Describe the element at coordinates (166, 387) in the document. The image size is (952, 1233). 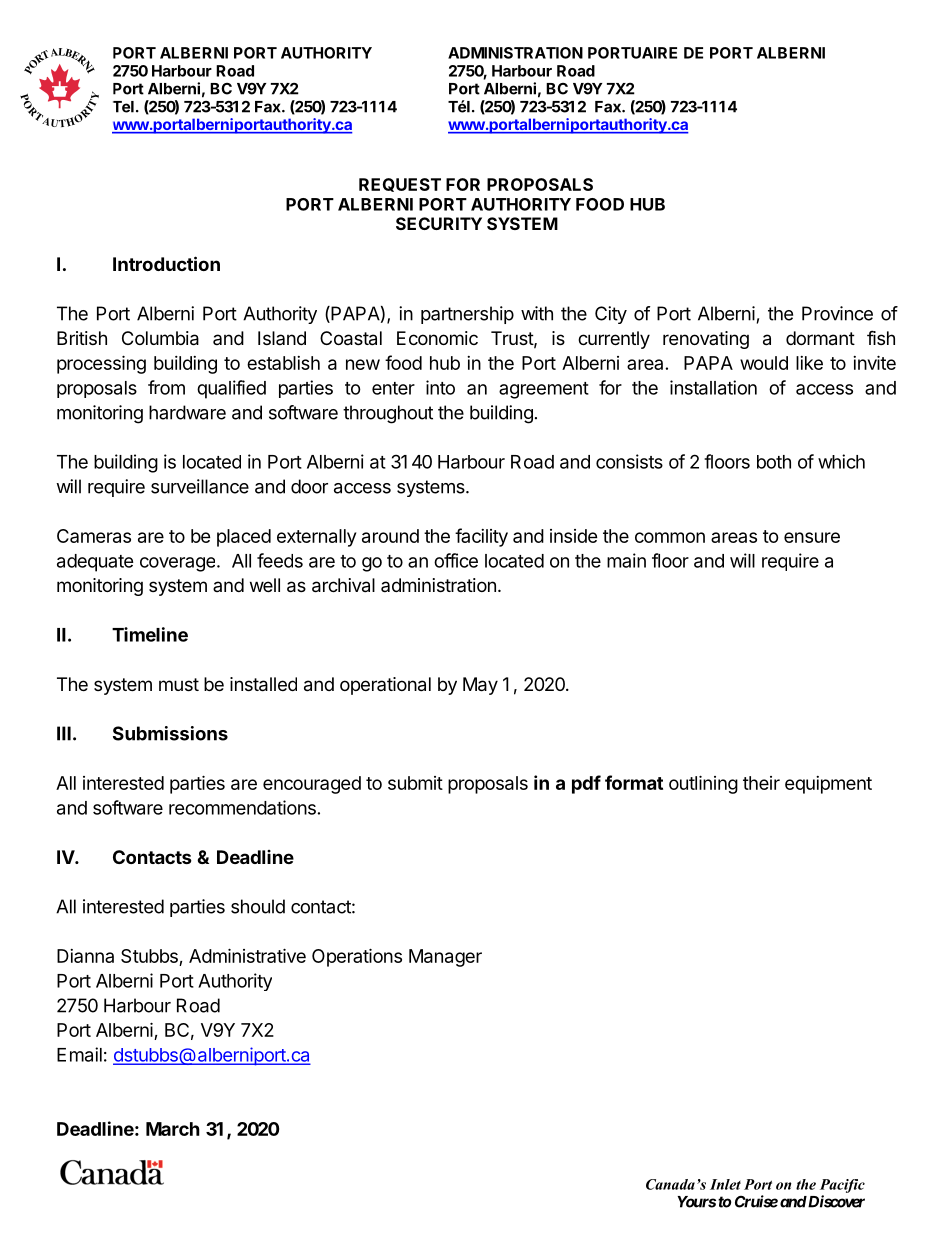
I see `from` at that location.
